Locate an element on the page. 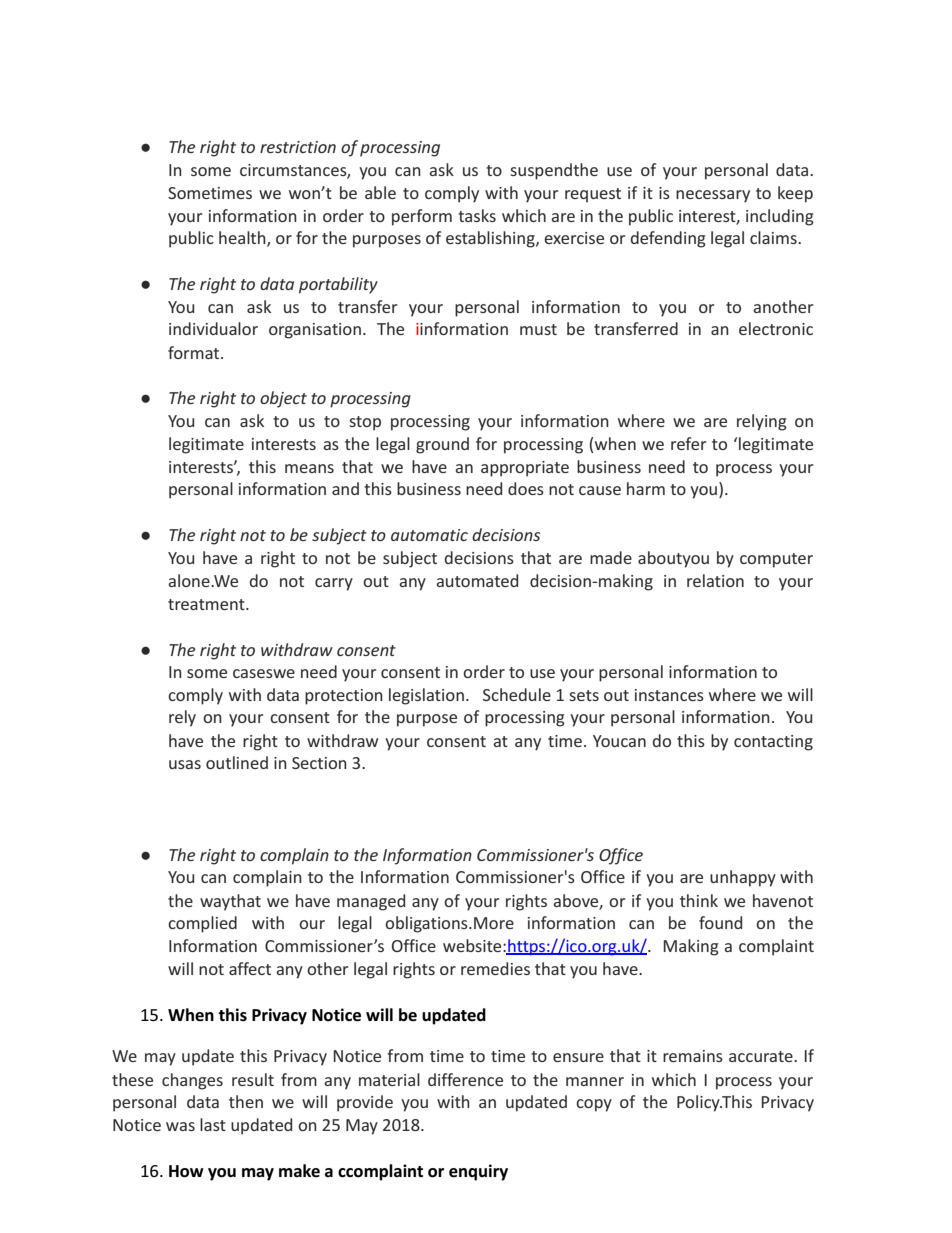 The width and height of the document is (952, 1233). found is located at coordinates (720, 922).
